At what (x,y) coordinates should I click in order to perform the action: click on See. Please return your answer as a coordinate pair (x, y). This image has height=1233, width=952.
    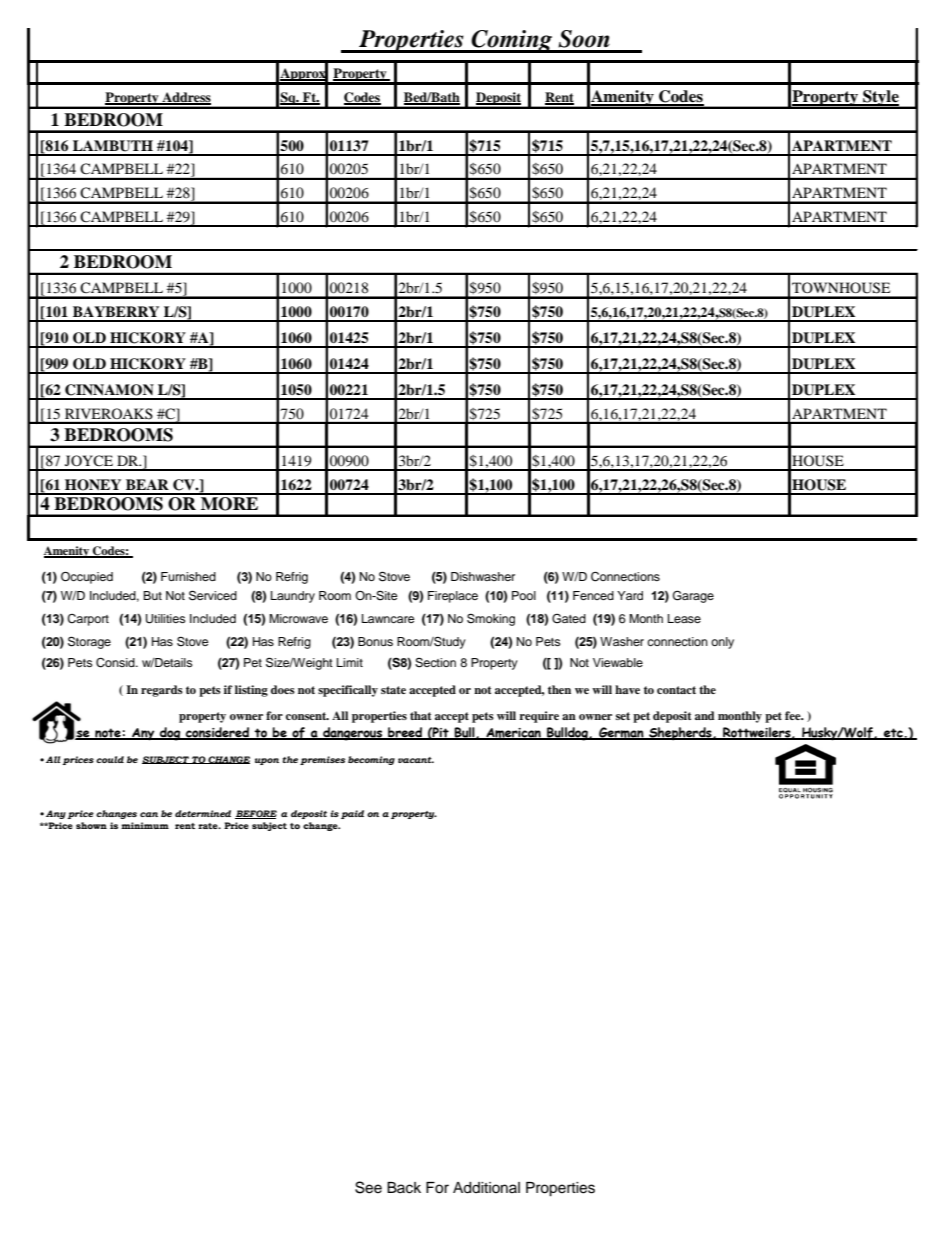
    Looking at the image, I should click on (368, 1187).
